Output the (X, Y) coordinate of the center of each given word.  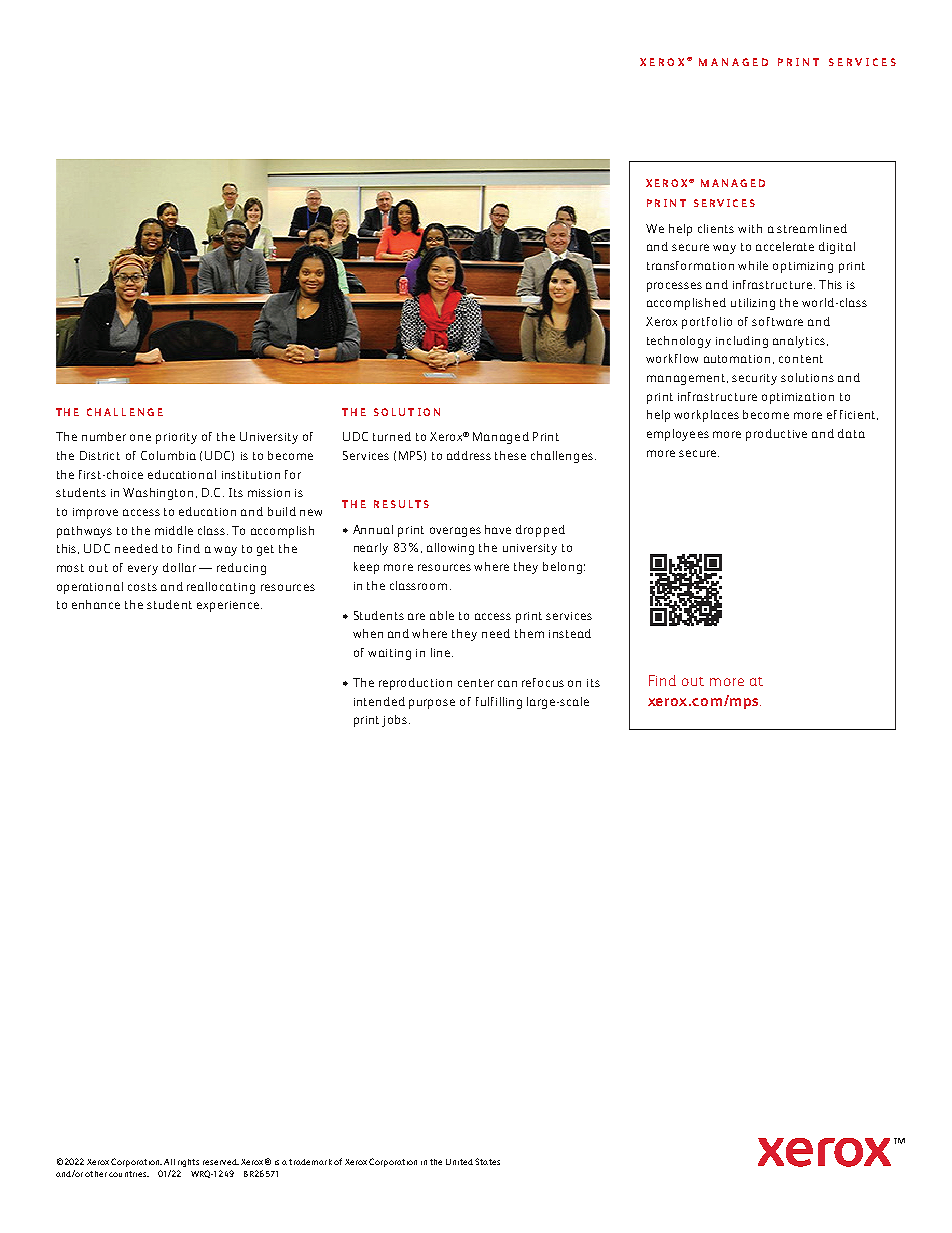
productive (776, 435)
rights (188, 1163)
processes (674, 287)
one (140, 437)
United (459, 1162)
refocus (543, 682)
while (753, 265)
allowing (450, 549)
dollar (179, 567)
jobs (396, 721)
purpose (432, 704)
